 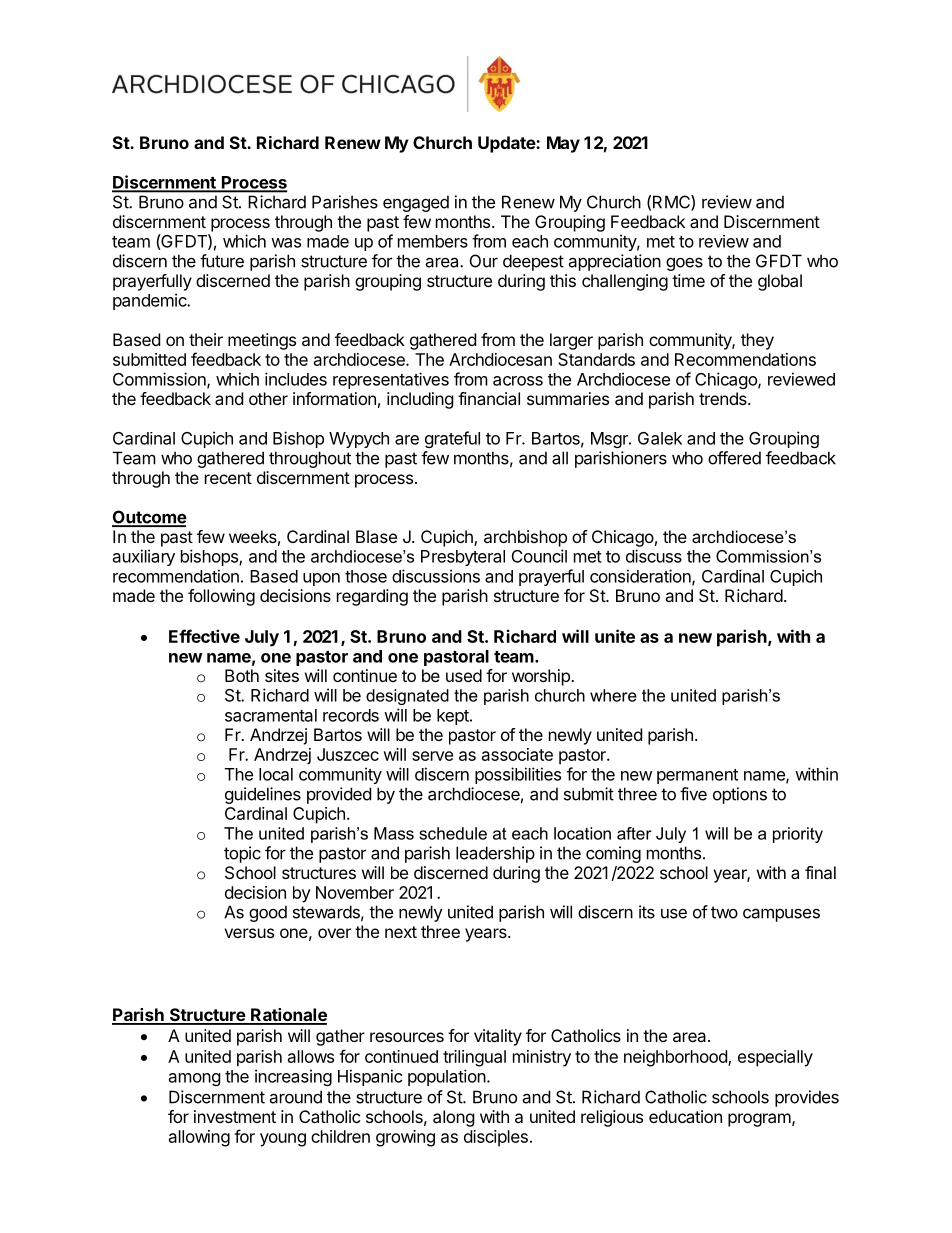 What do you see at coordinates (518, 381) in the image?
I see `across` at bounding box center [518, 381].
